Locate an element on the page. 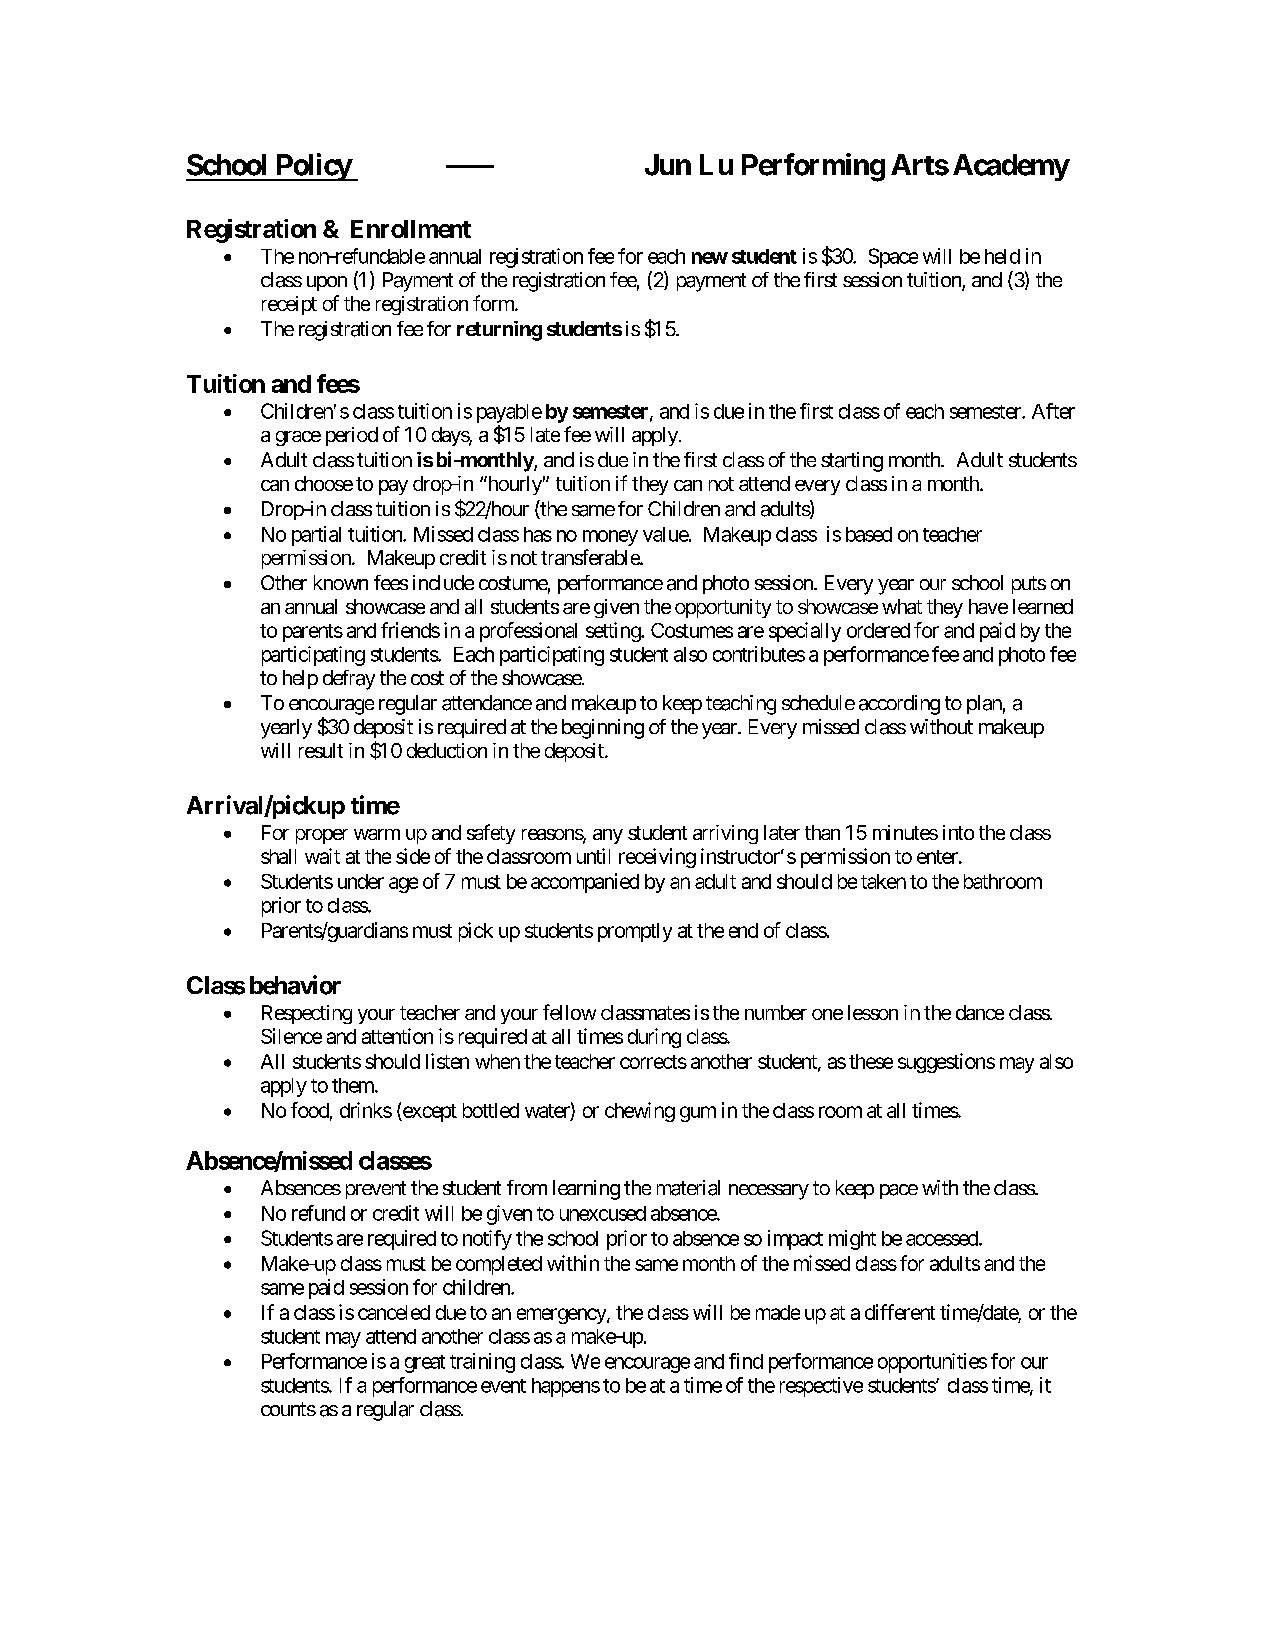 This document has height=1634, width=1263. opportunity is located at coordinates (723, 608).
